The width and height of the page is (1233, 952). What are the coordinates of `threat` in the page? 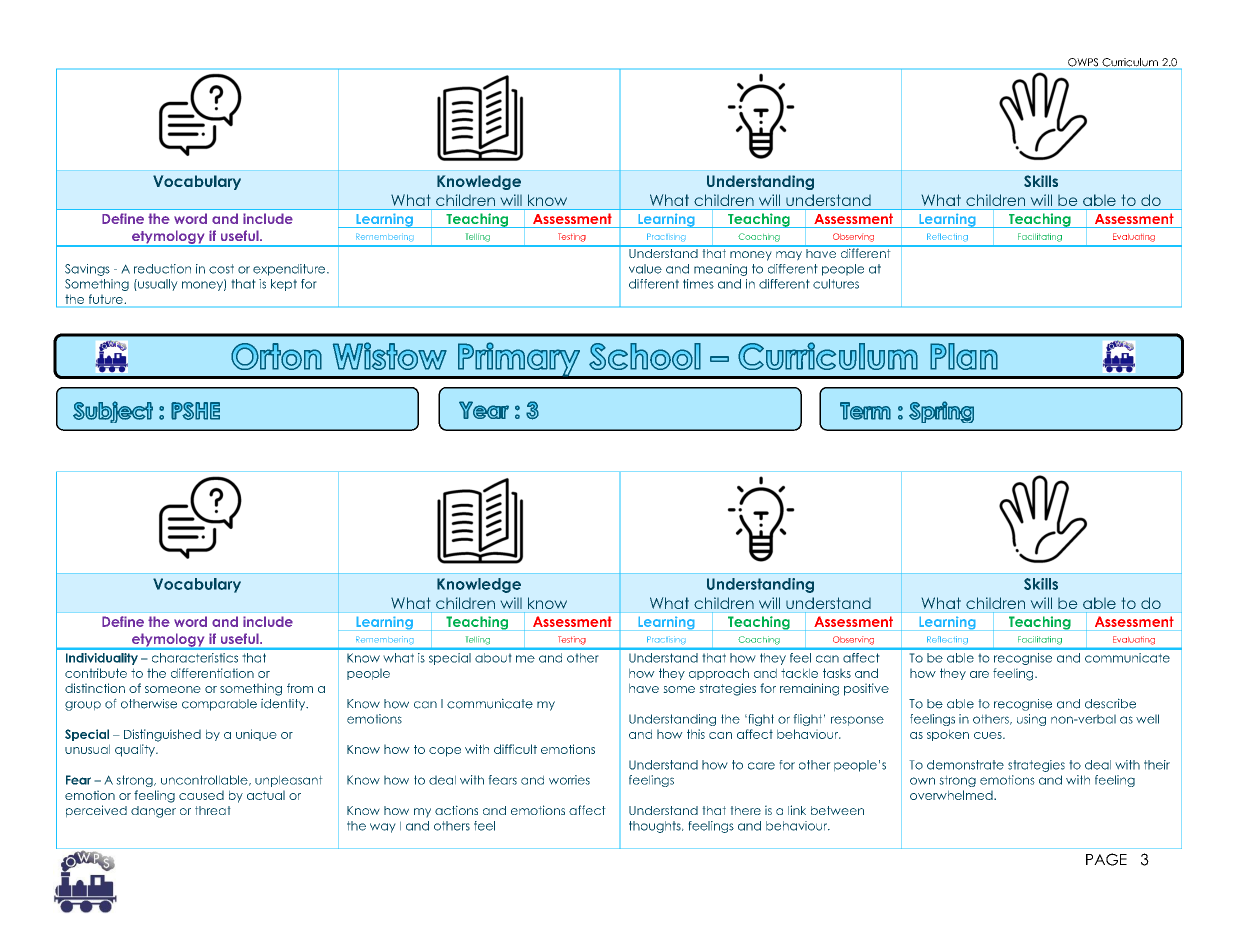 It's located at (213, 810).
